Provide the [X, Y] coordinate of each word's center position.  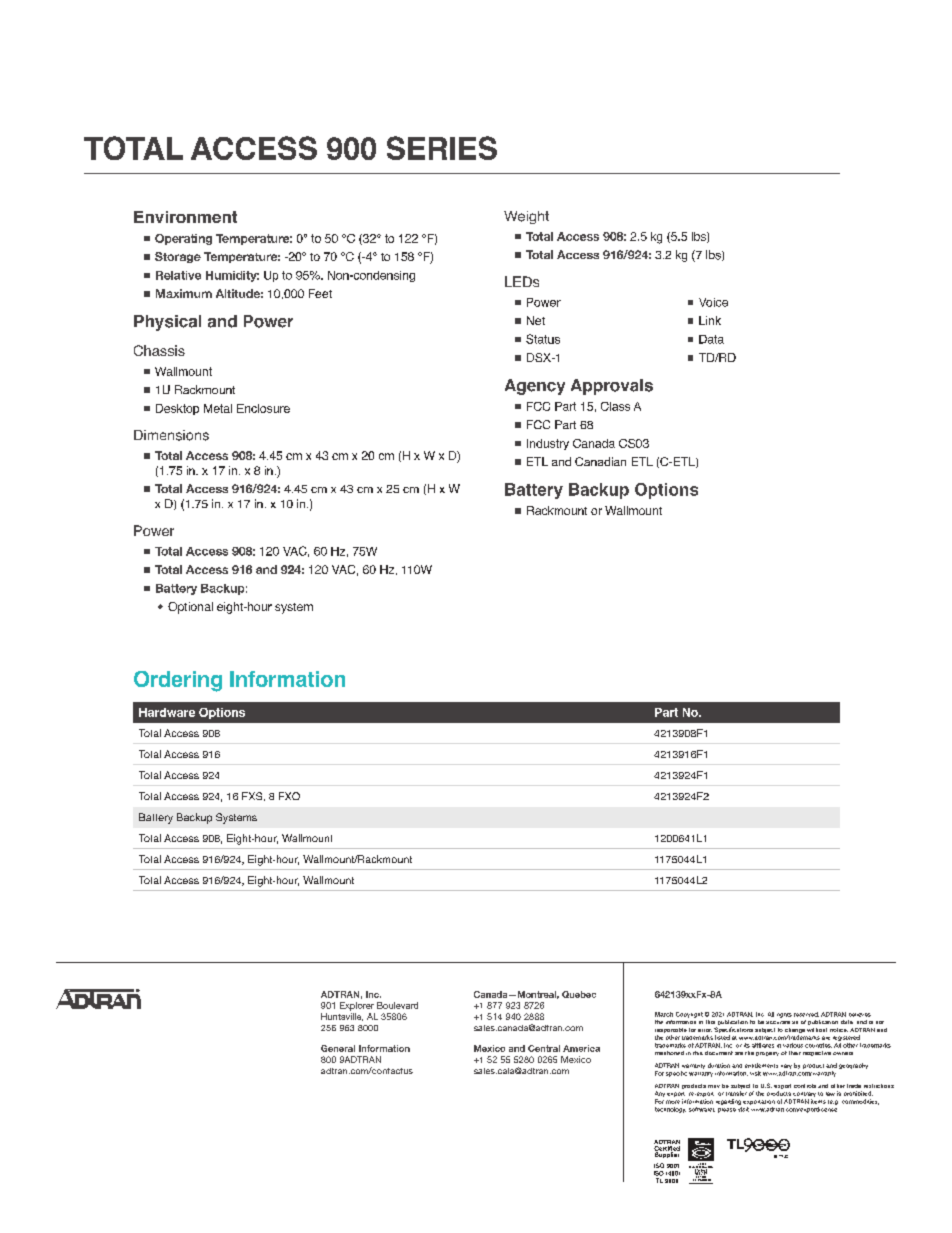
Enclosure [263, 408]
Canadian [600, 461]
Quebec [579, 994]
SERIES [442, 148]
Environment [185, 217]
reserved [806, 1014]
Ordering [178, 681]
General [338, 1048]
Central [544, 1048]
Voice [713, 302]
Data [711, 339]
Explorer [357, 1006]
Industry [548, 444]
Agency [535, 387]
